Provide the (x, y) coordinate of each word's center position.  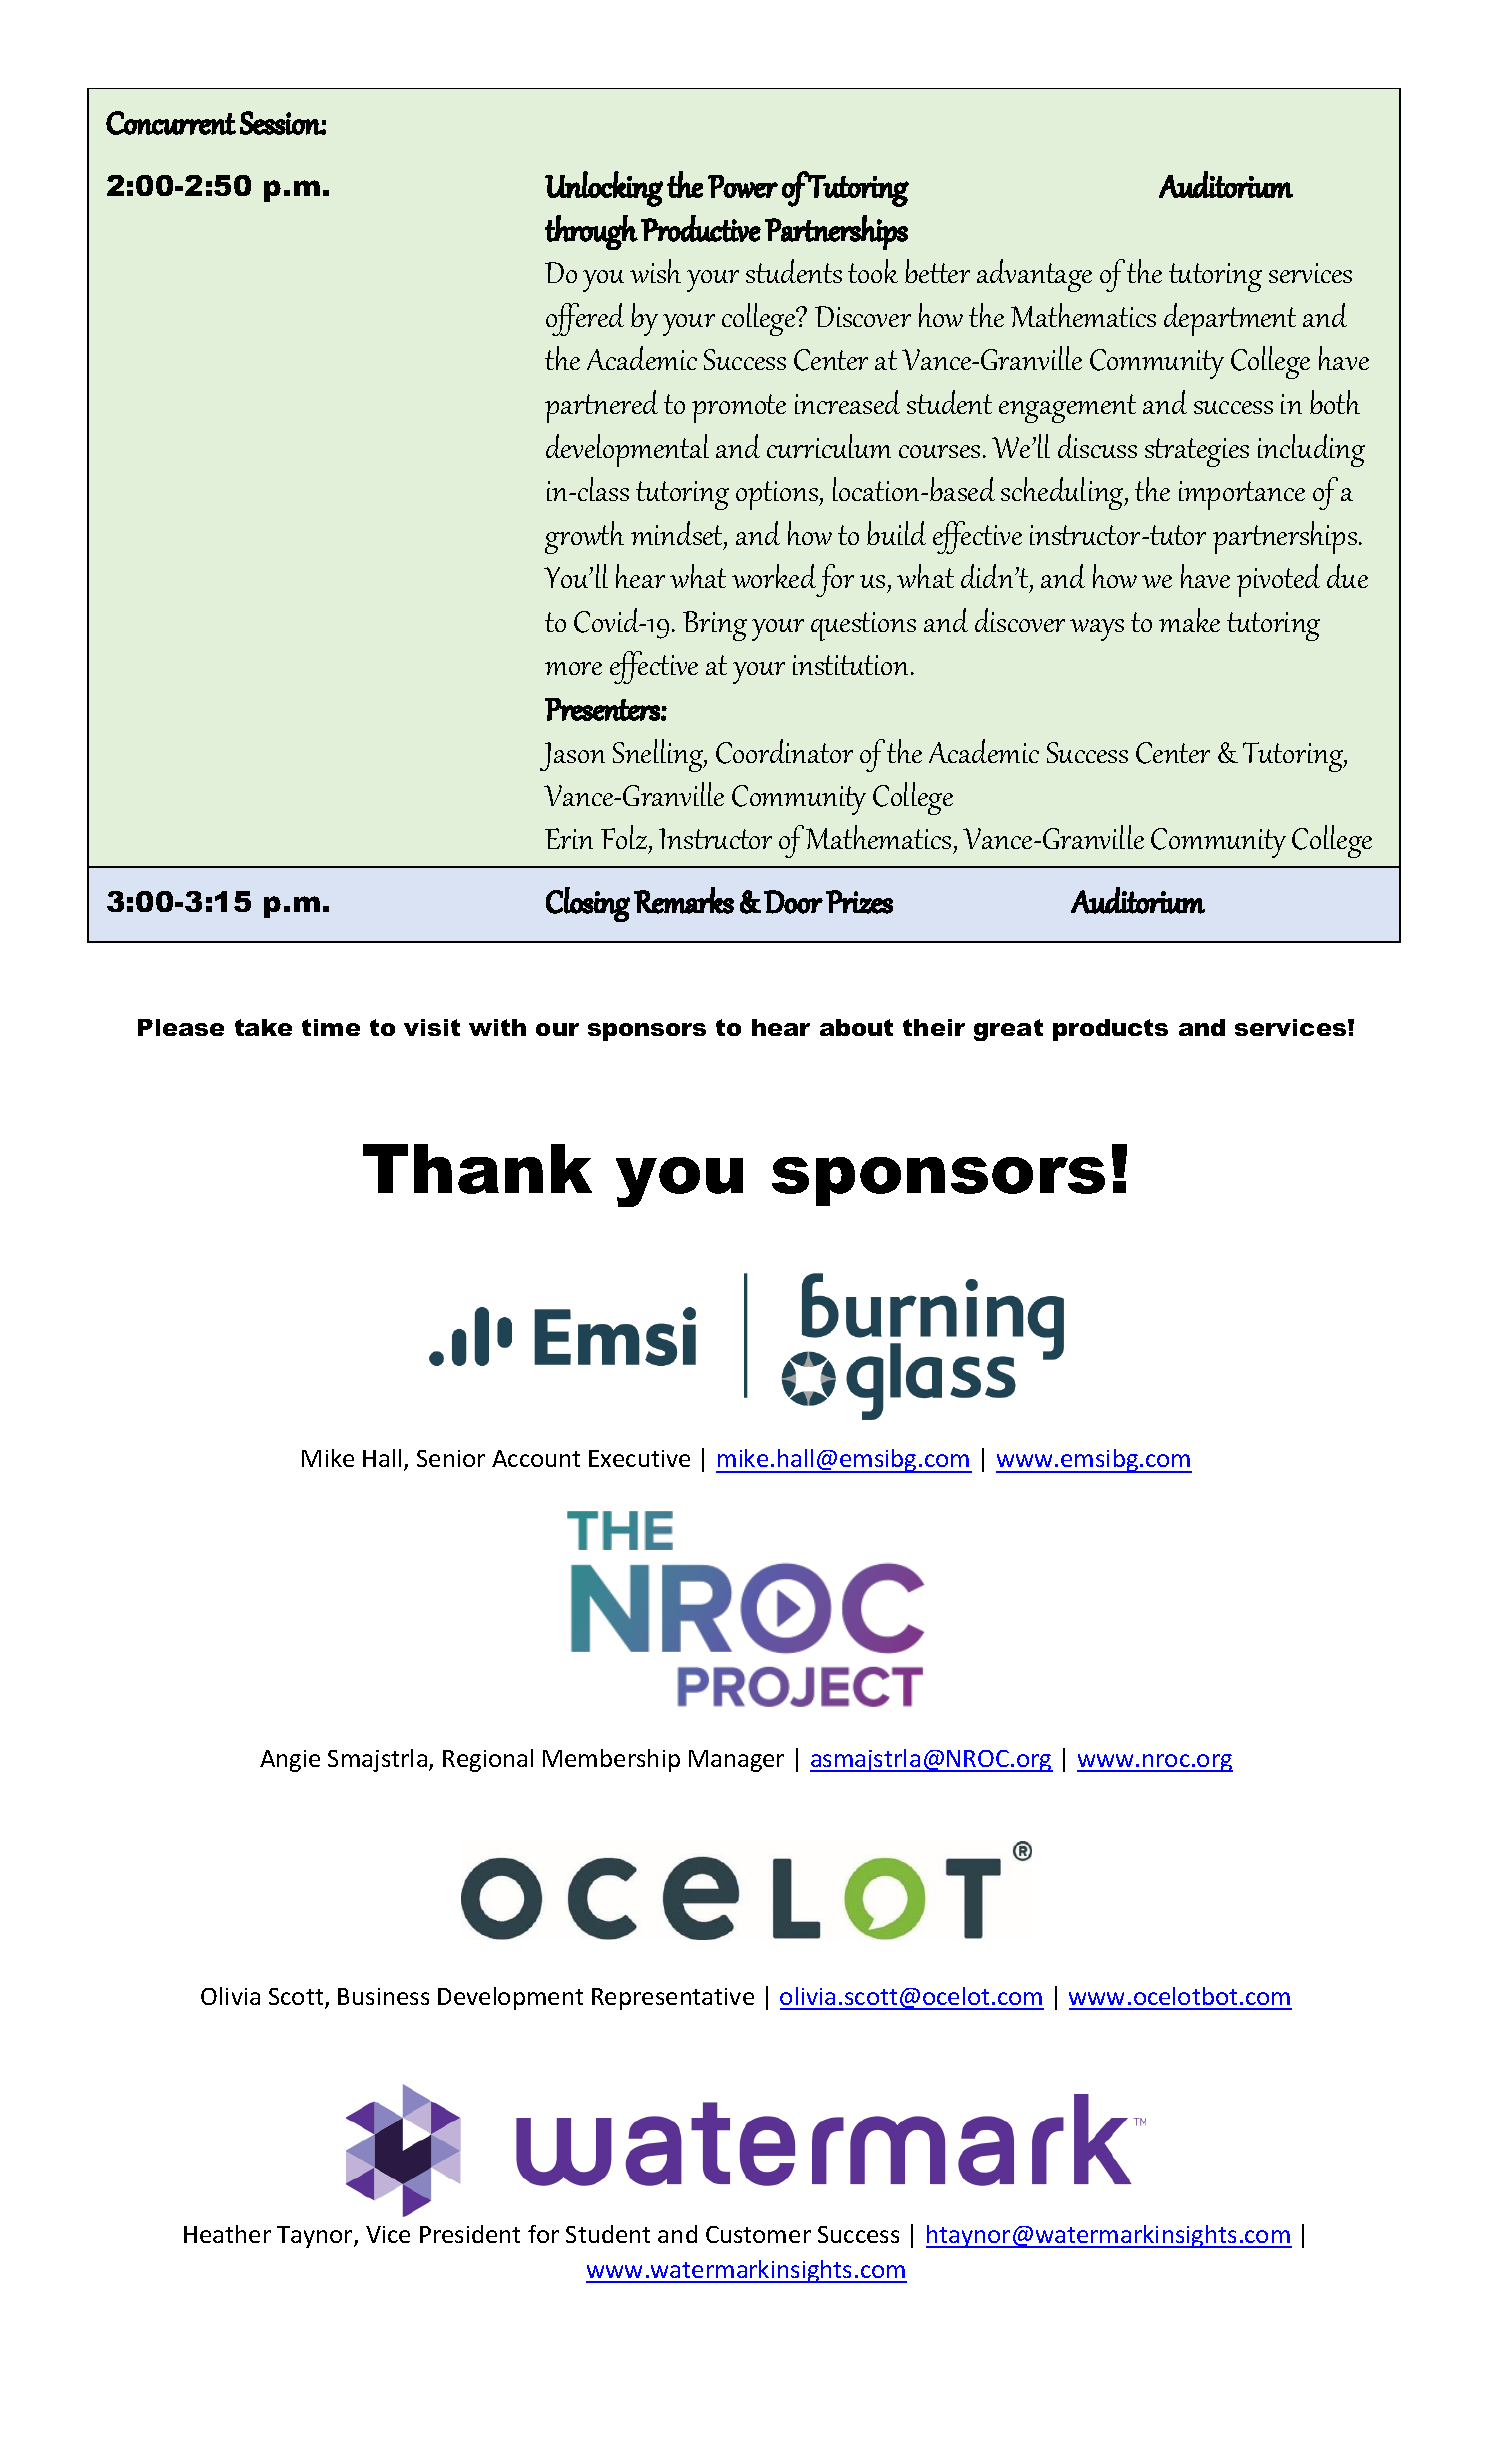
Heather (227, 2234)
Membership (611, 1760)
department (1230, 319)
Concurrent (171, 123)
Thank (477, 1169)
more (573, 668)
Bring (715, 626)
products (1110, 1030)
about (856, 1027)
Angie (290, 1761)
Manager (736, 1761)
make (1189, 620)
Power (743, 186)
